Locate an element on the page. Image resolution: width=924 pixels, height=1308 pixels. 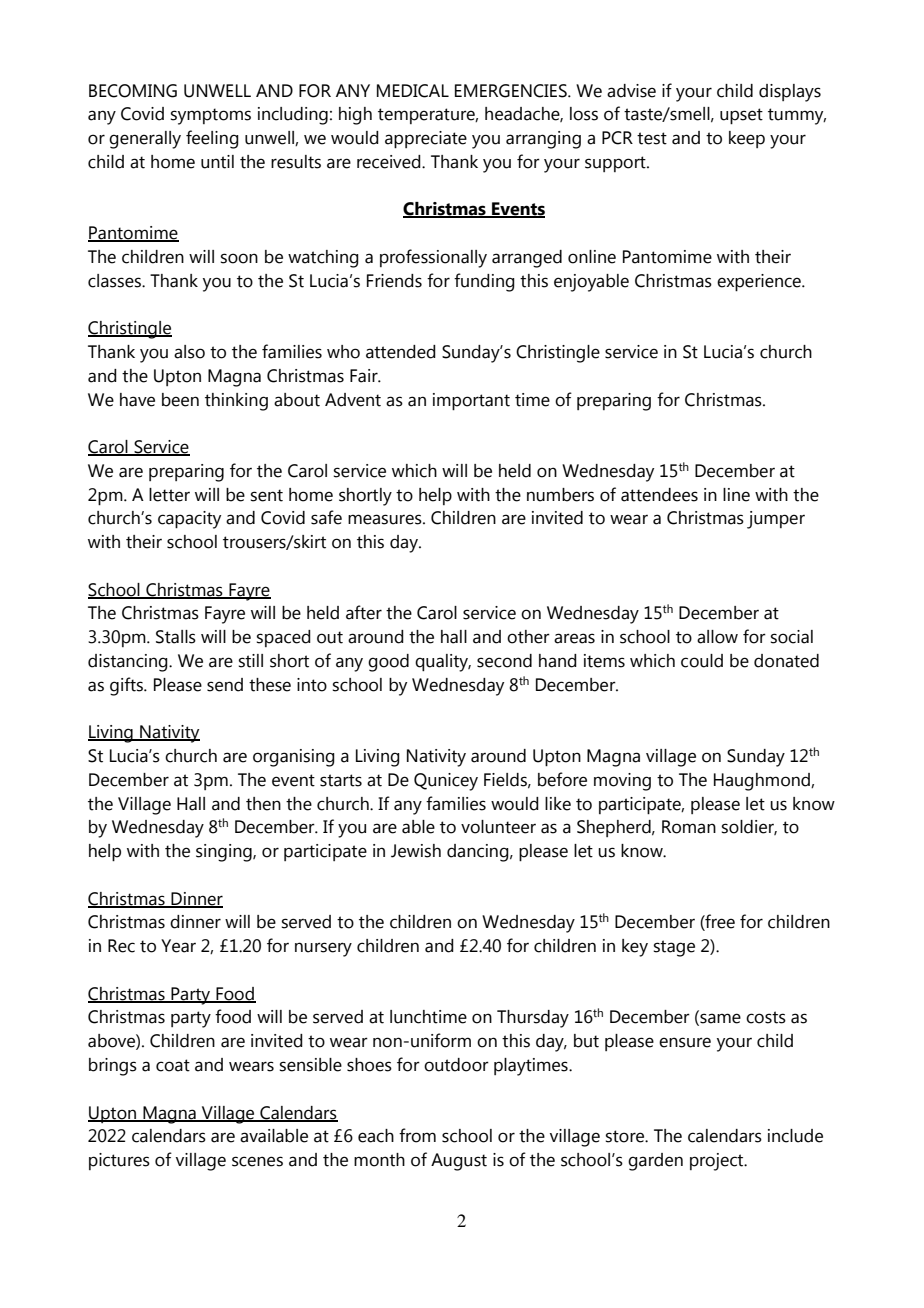
Roman is located at coordinates (689, 827).
